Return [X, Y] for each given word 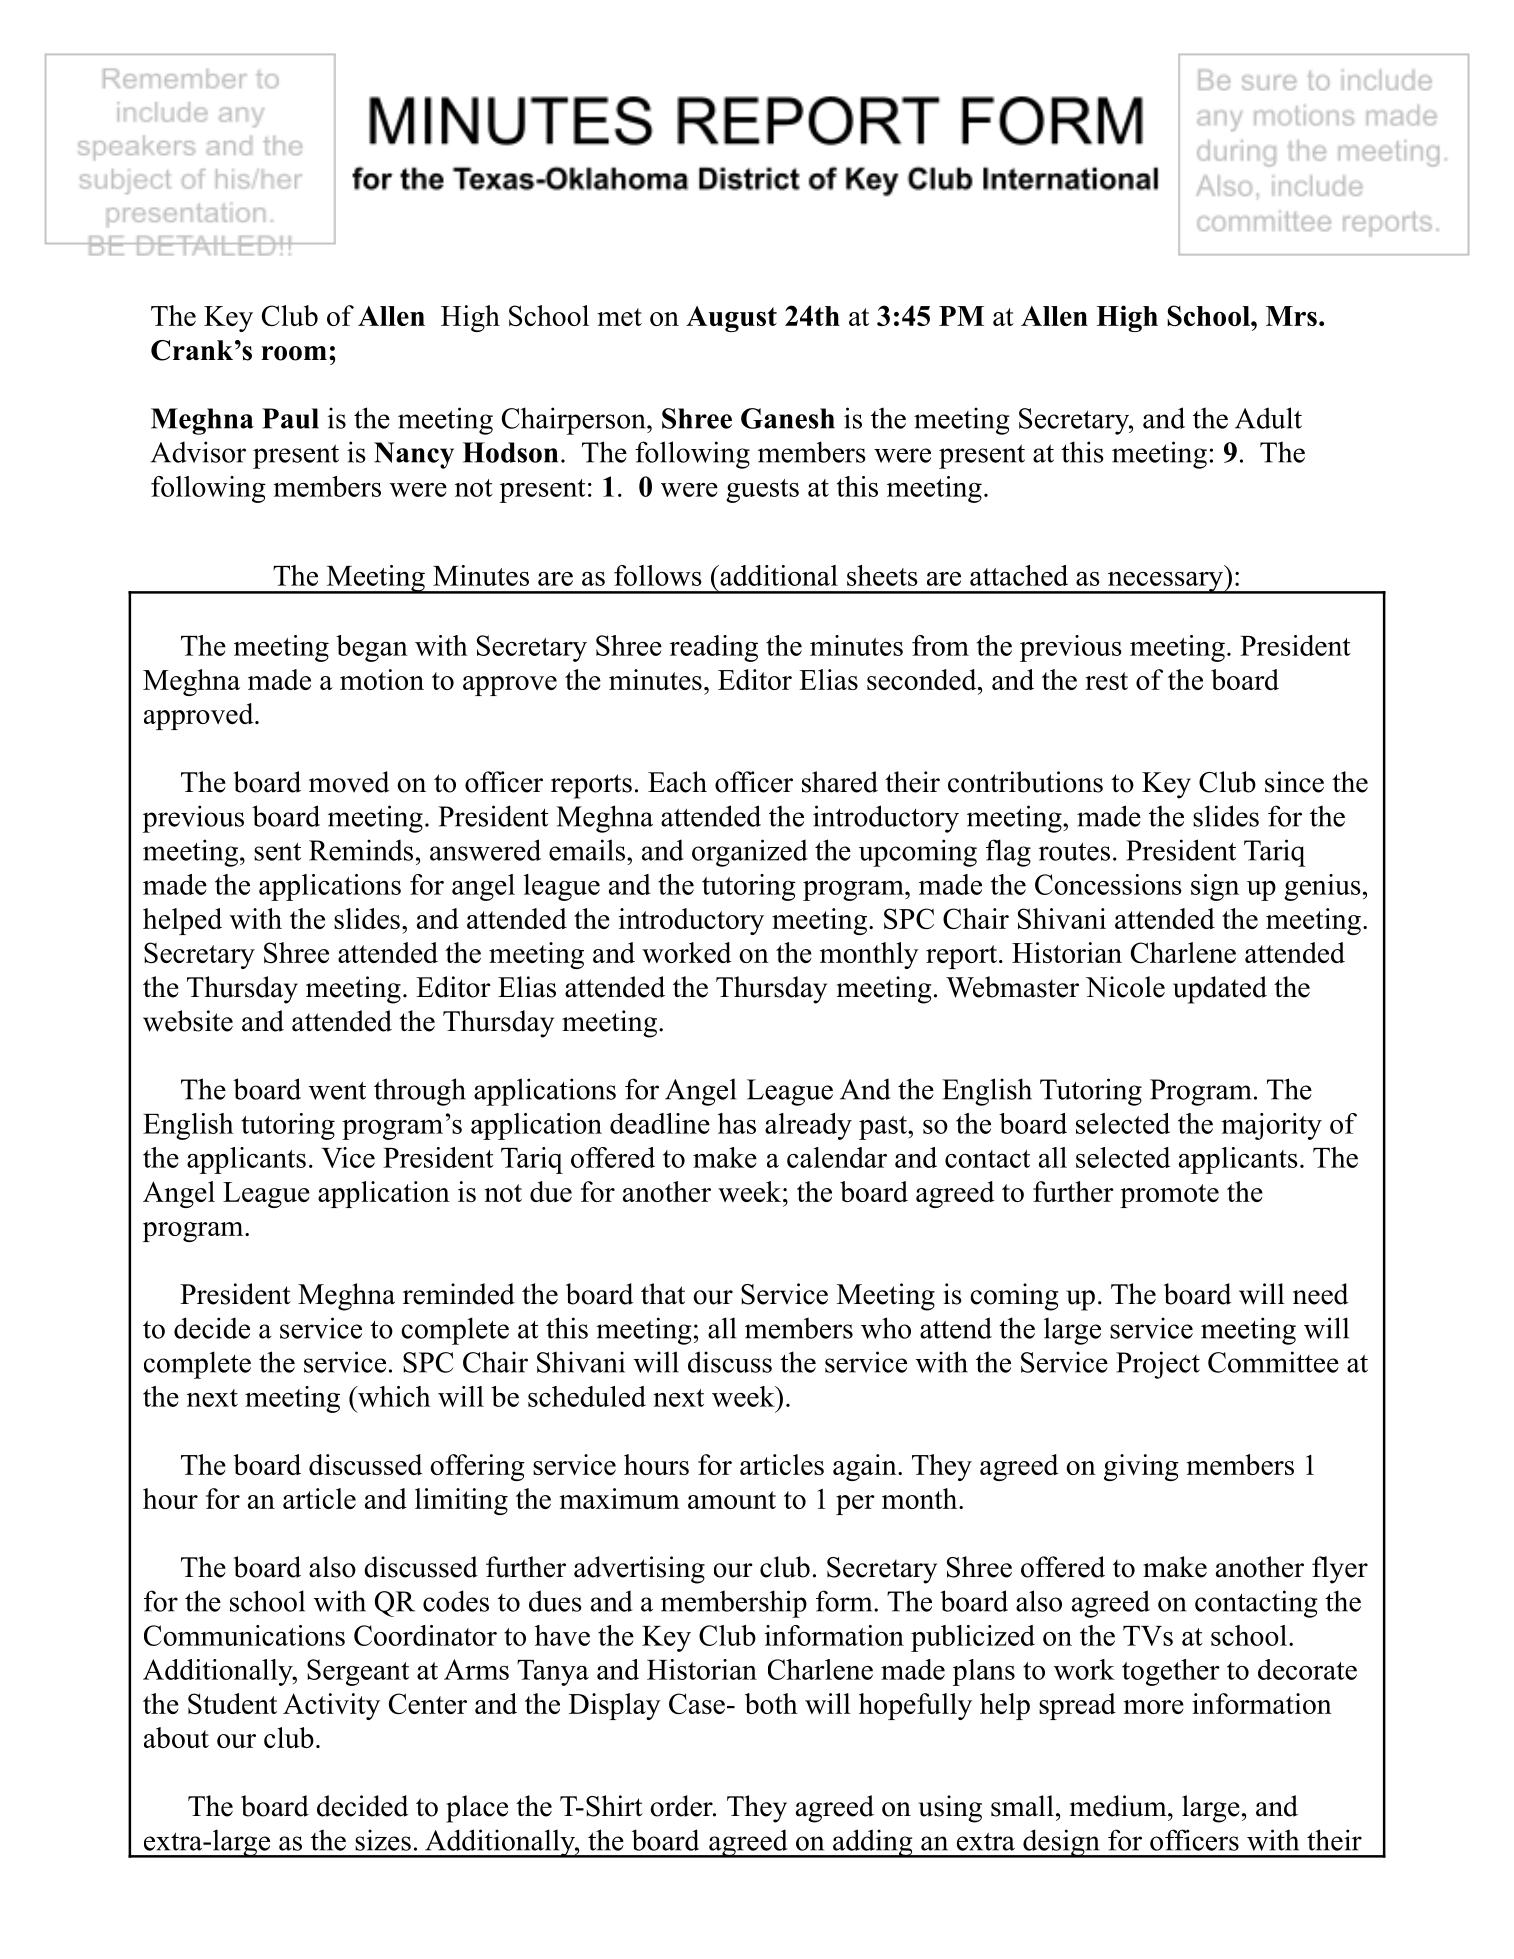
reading [714, 648]
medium [1118, 1806]
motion [382, 679]
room [294, 353]
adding [873, 1843]
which [393, 1396]
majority [1271, 1126]
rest [1106, 681]
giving [1141, 1467]
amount [732, 1500]
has [737, 1123]
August [731, 319]
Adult [1268, 418]
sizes [383, 1840]
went [337, 1090]
